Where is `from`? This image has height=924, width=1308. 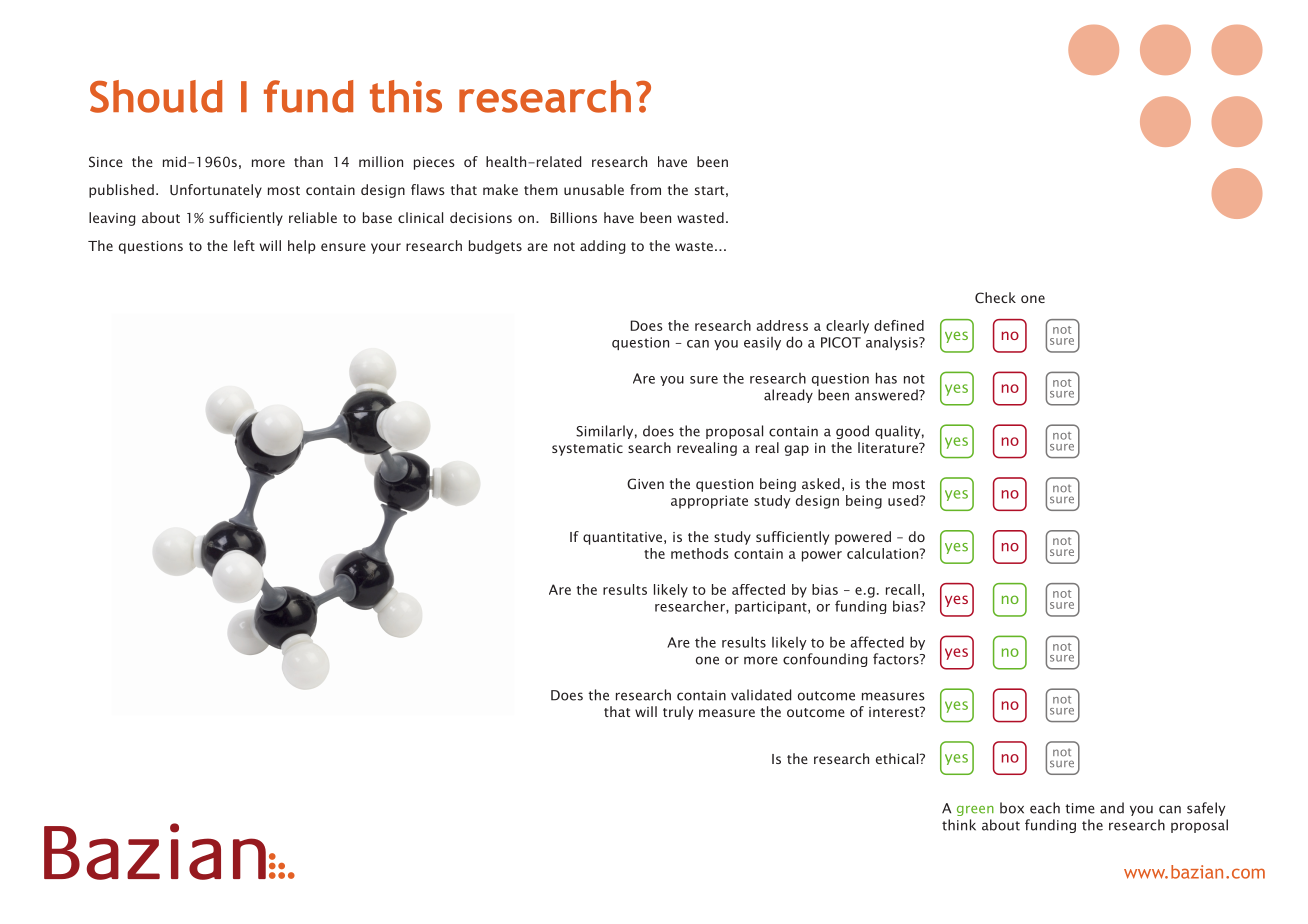
from is located at coordinates (645, 189).
